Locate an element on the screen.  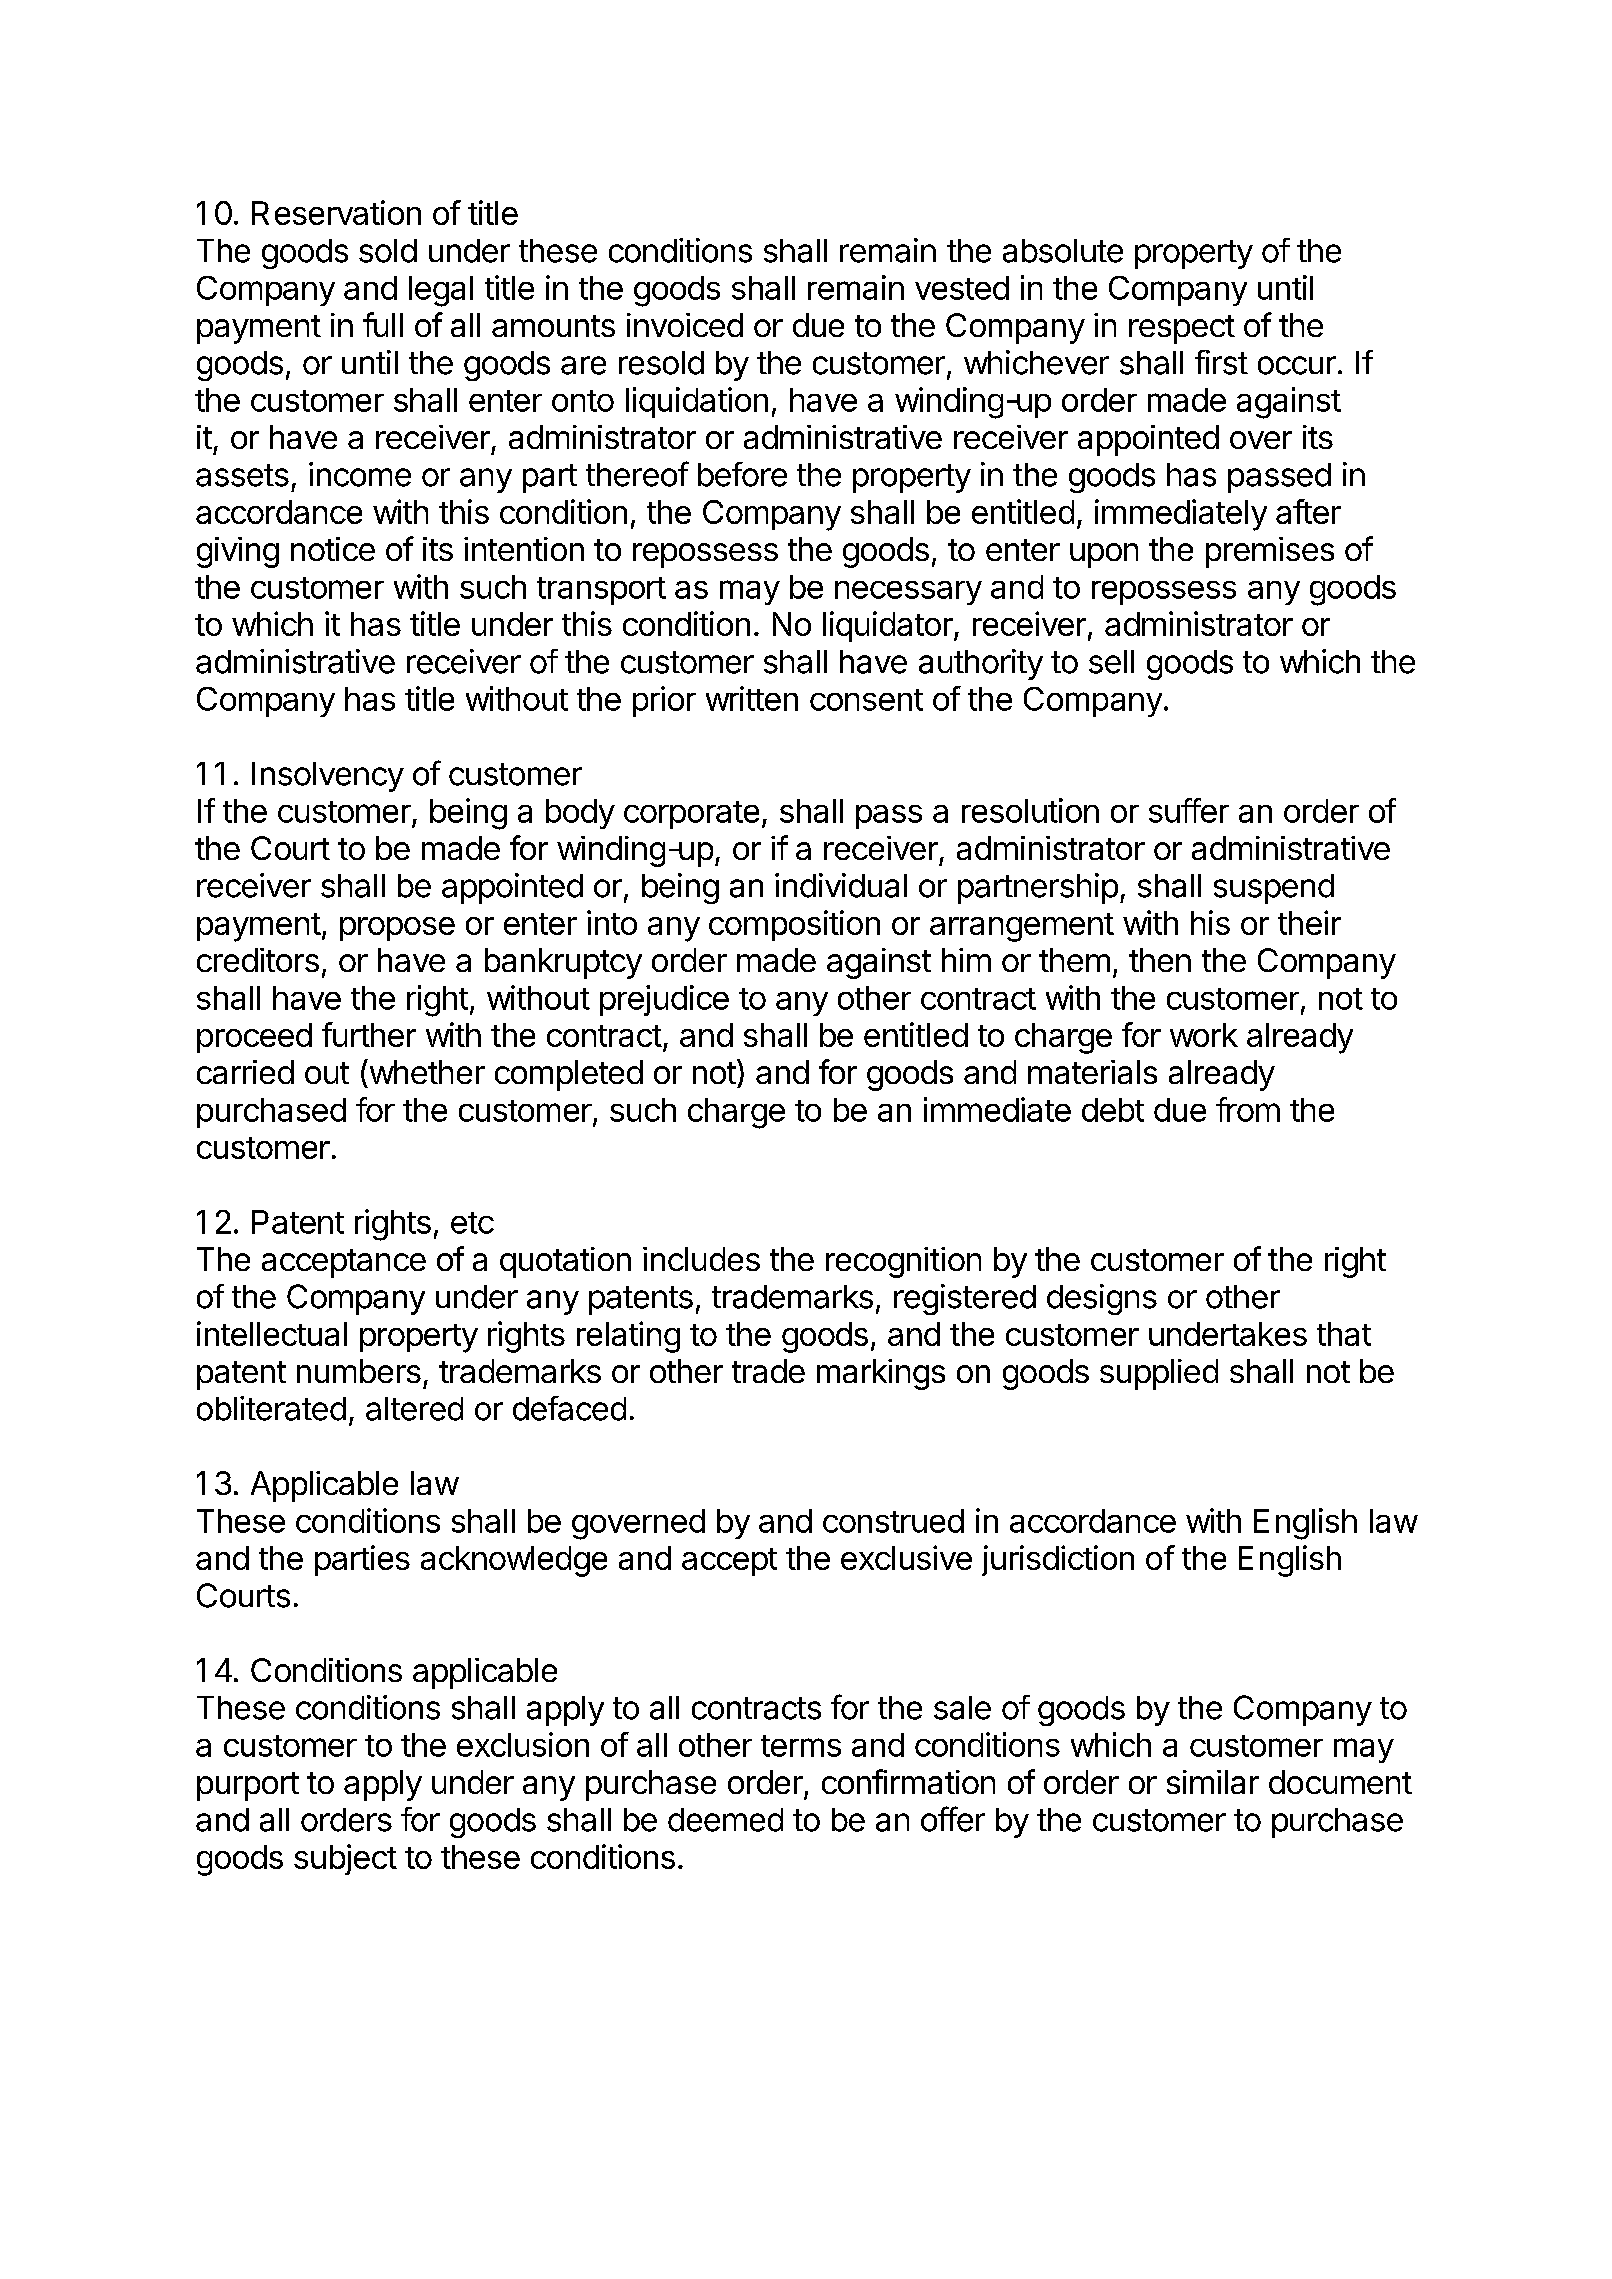
Reservation is located at coordinates (336, 212).
